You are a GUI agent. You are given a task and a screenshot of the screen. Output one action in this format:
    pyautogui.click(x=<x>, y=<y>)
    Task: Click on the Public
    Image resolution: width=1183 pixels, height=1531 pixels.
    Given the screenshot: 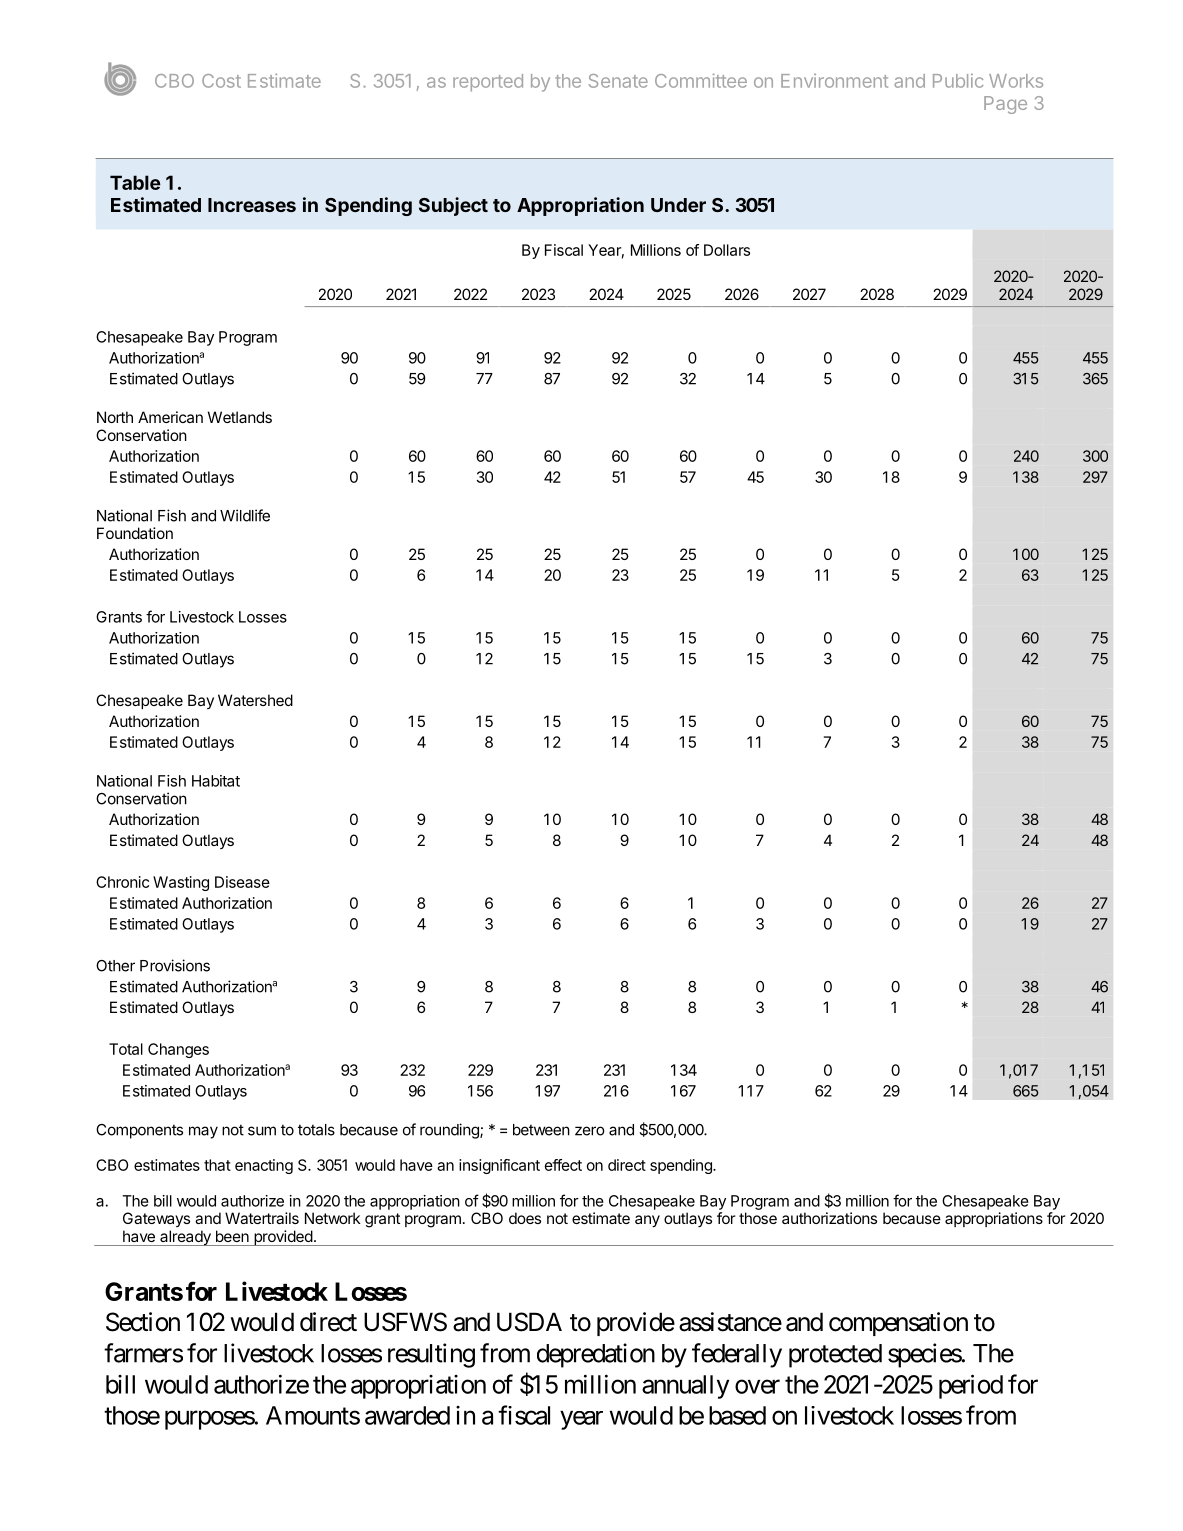 What is the action you would take?
    pyautogui.click(x=958, y=80)
